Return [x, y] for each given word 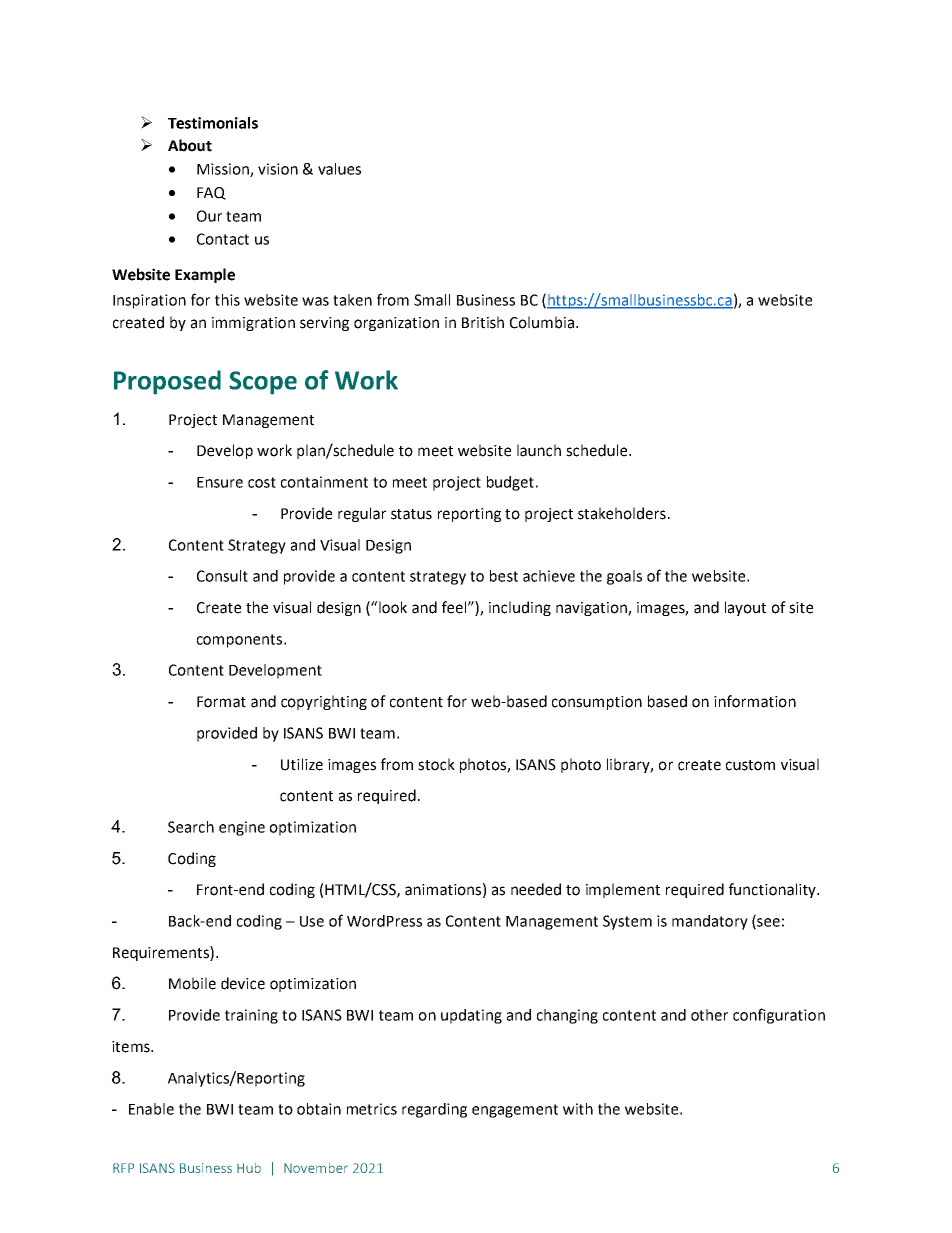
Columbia [542, 322]
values [339, 169]
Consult [222, 576]
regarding [434, 1110]
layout [745, 608]
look [392, 607]
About [190, 145]
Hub [249, 1168]
